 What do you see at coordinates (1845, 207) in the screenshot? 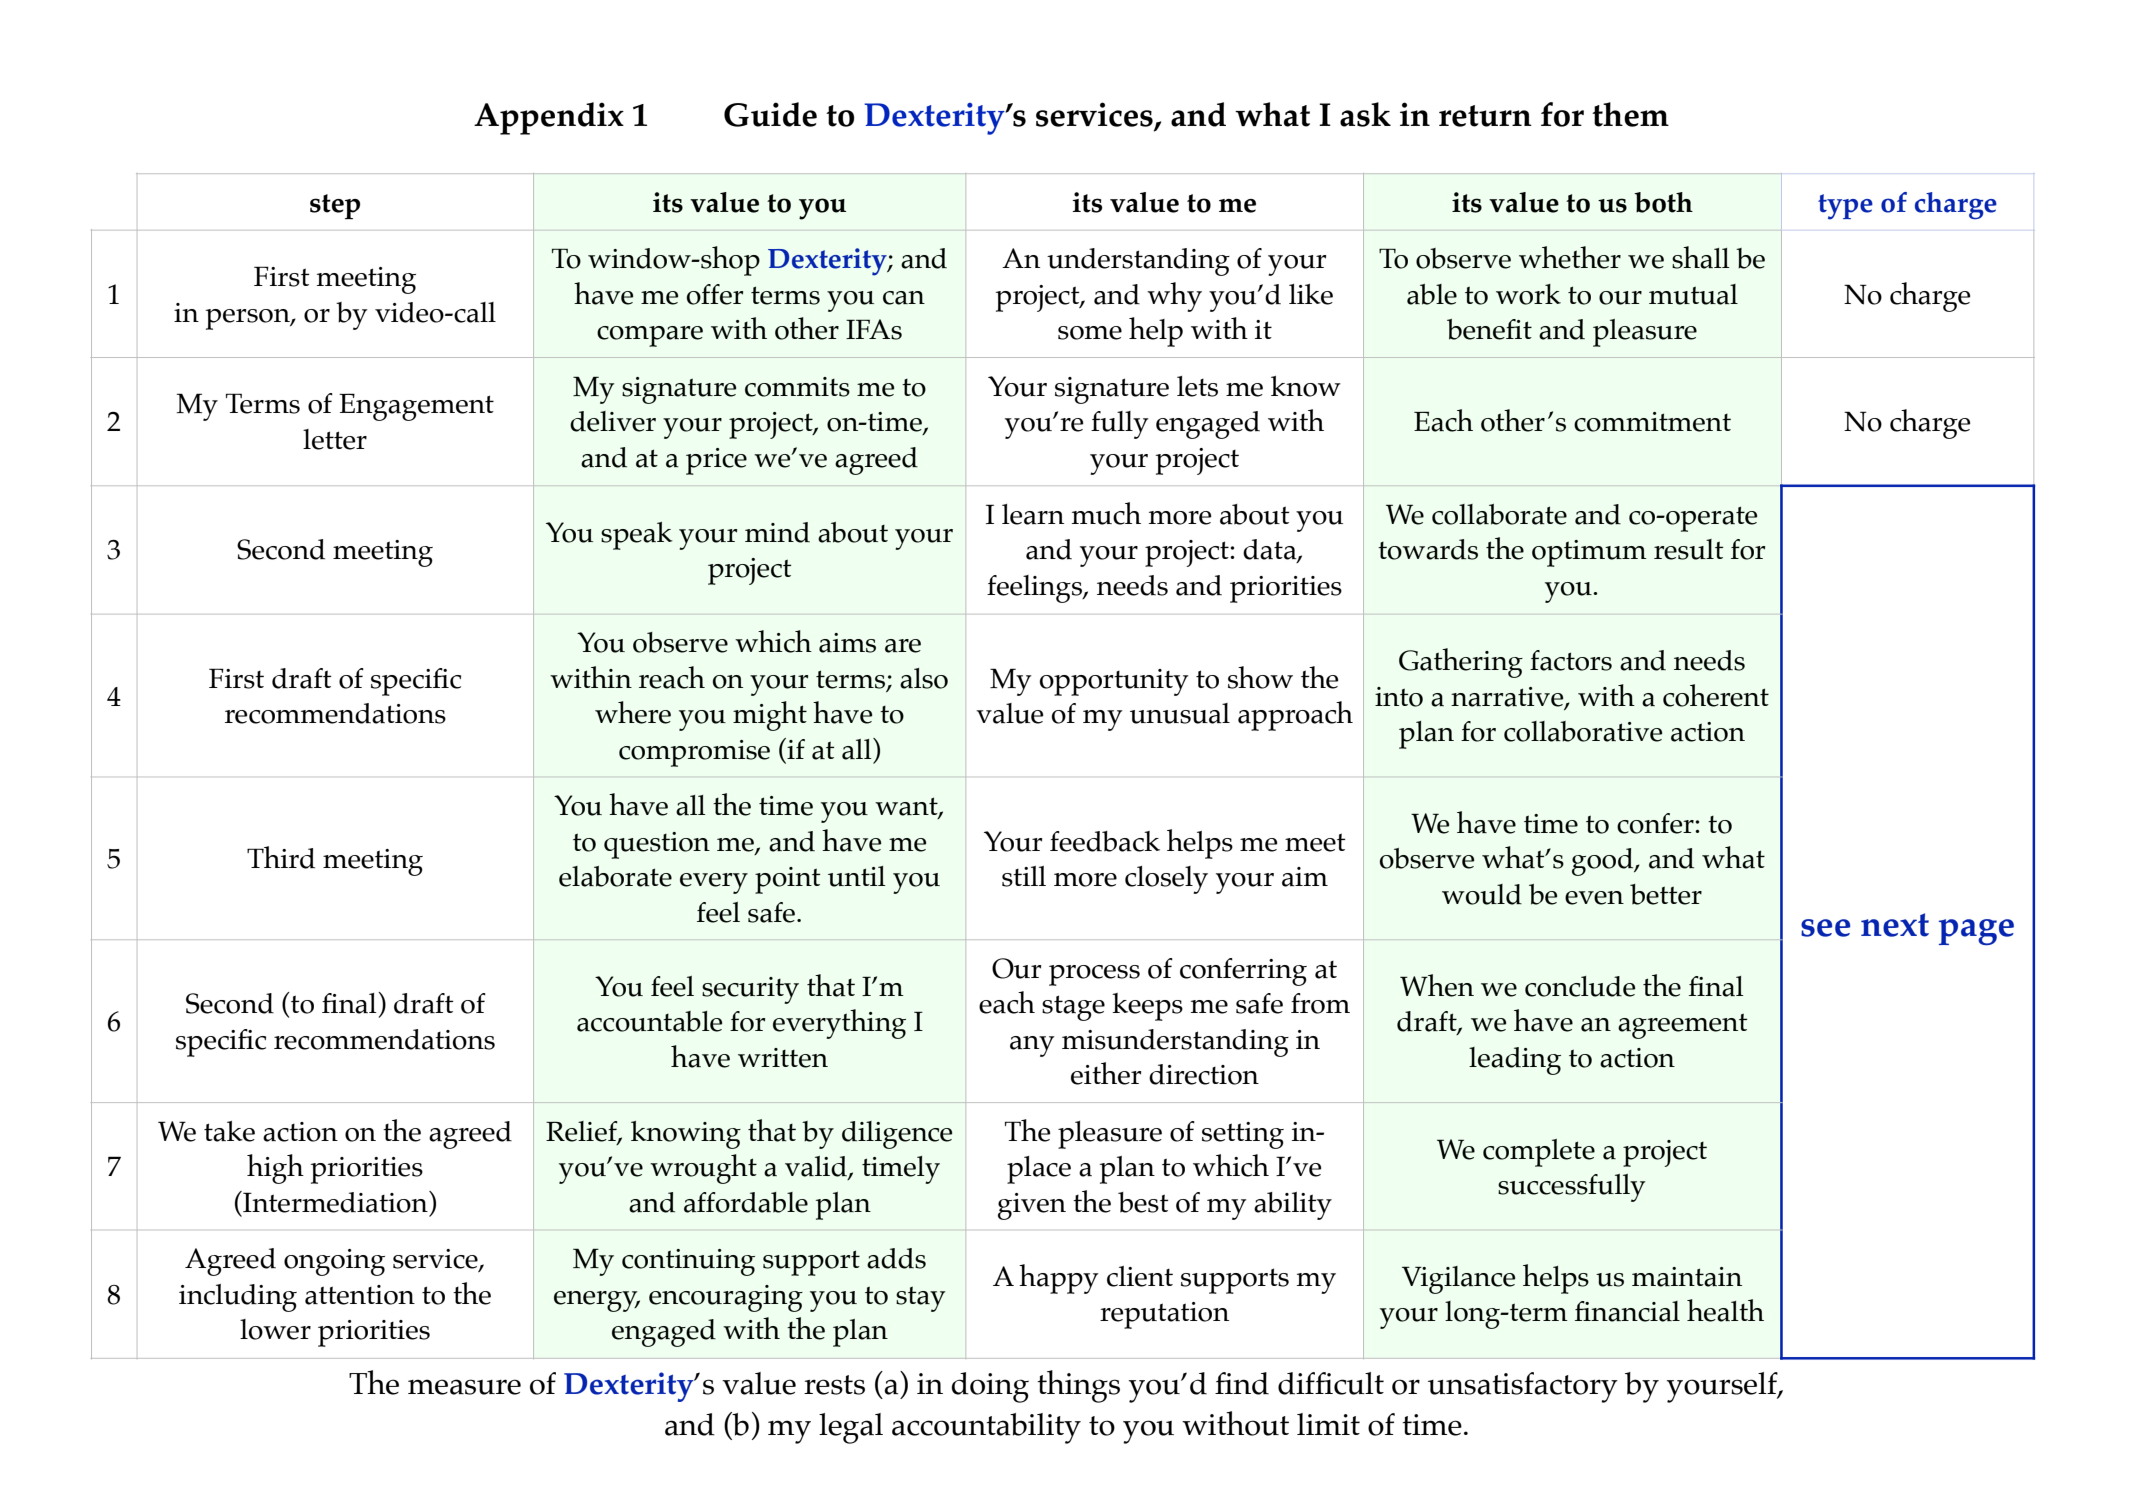
I see `type` at bounding box center [1845, 207].
